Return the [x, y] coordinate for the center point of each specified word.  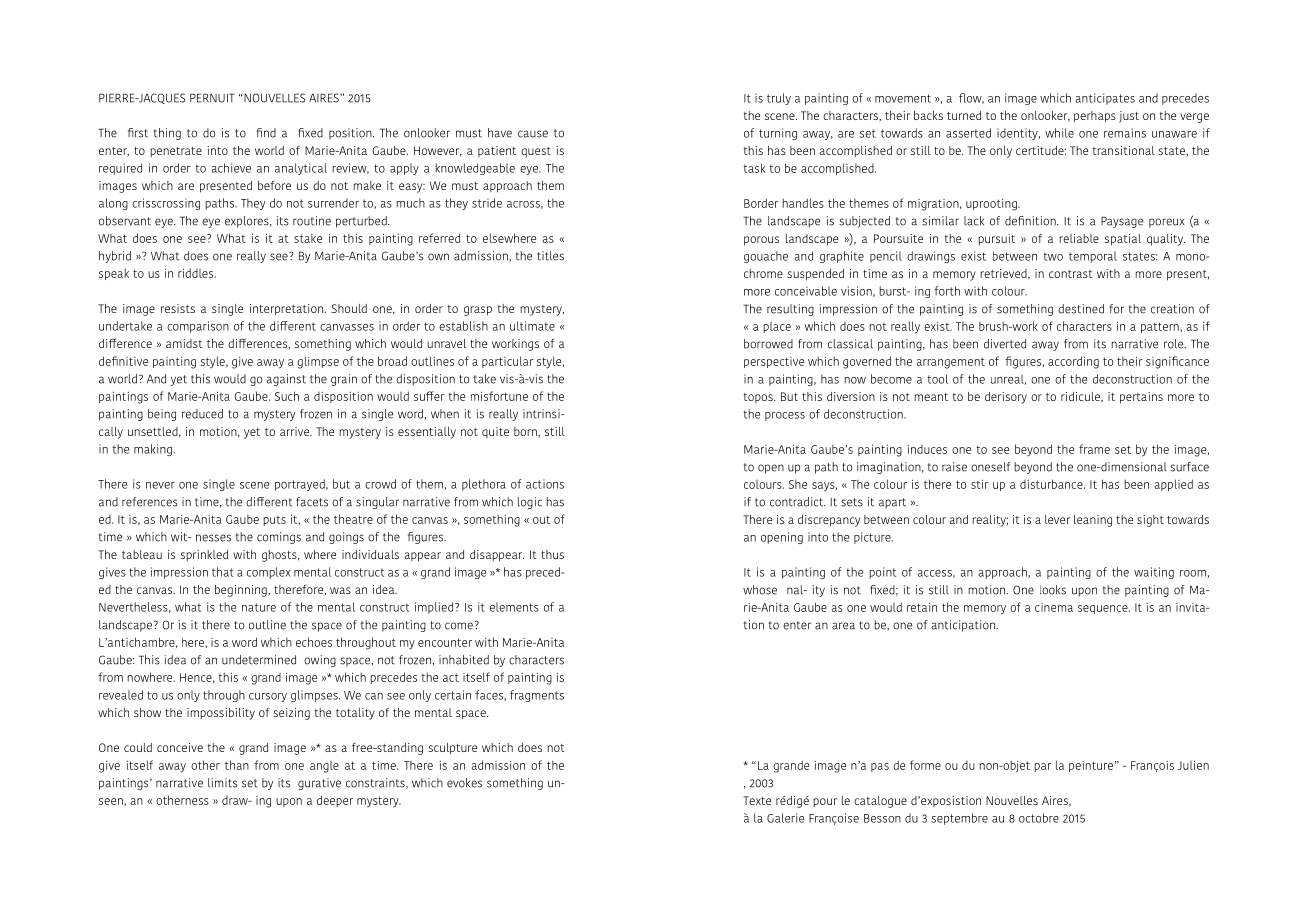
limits [222, 783]
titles [550, 256]
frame [1094, 449]
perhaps [1095, 117]
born [526, 432]
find [266, 133]
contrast [1071, 274]
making [154, 450]
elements [514, 607]
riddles [197, 273]
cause [533, 134]
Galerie [785, 818]
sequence [1104, 609]
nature [259, 607]
